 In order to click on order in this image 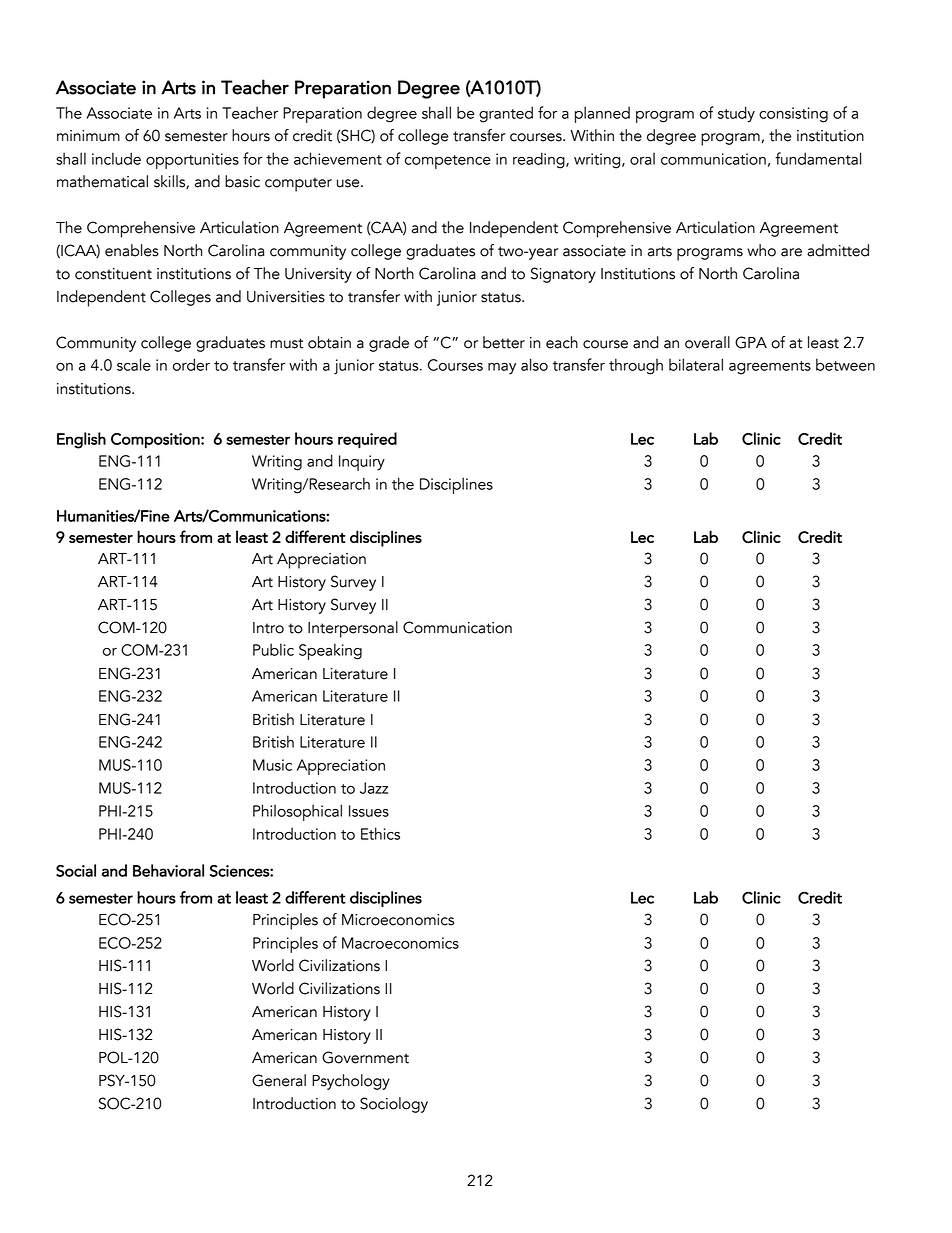, I will do `click(191, 364)`.
